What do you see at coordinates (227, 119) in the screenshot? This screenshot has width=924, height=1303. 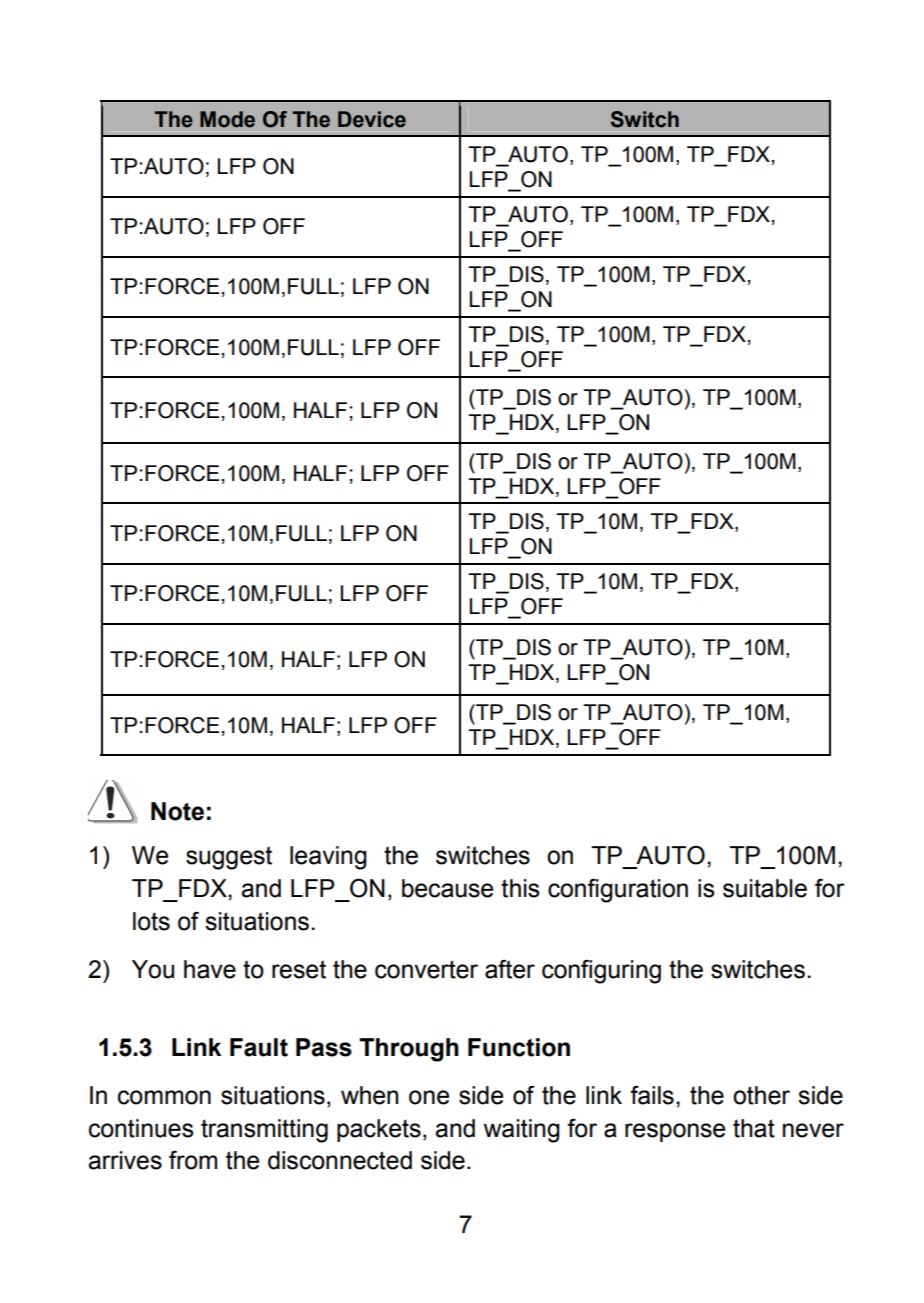 I see `Mode` at bounding box center [227, 119].
